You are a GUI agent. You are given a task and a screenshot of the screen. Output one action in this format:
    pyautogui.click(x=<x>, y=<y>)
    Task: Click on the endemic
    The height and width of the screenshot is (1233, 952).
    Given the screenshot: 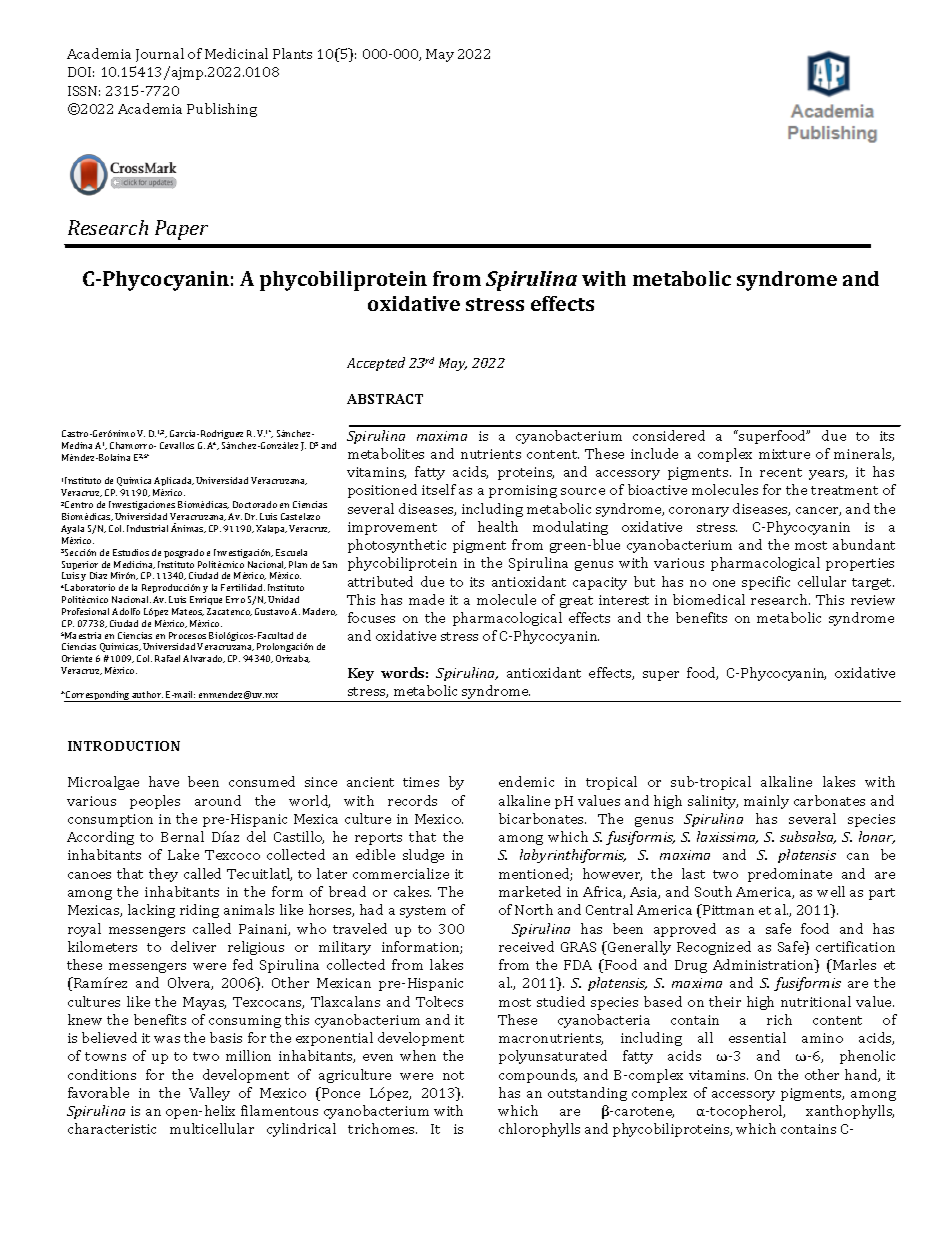 What is the action you would take?
    pyautogui.click(x=526, y=781)
